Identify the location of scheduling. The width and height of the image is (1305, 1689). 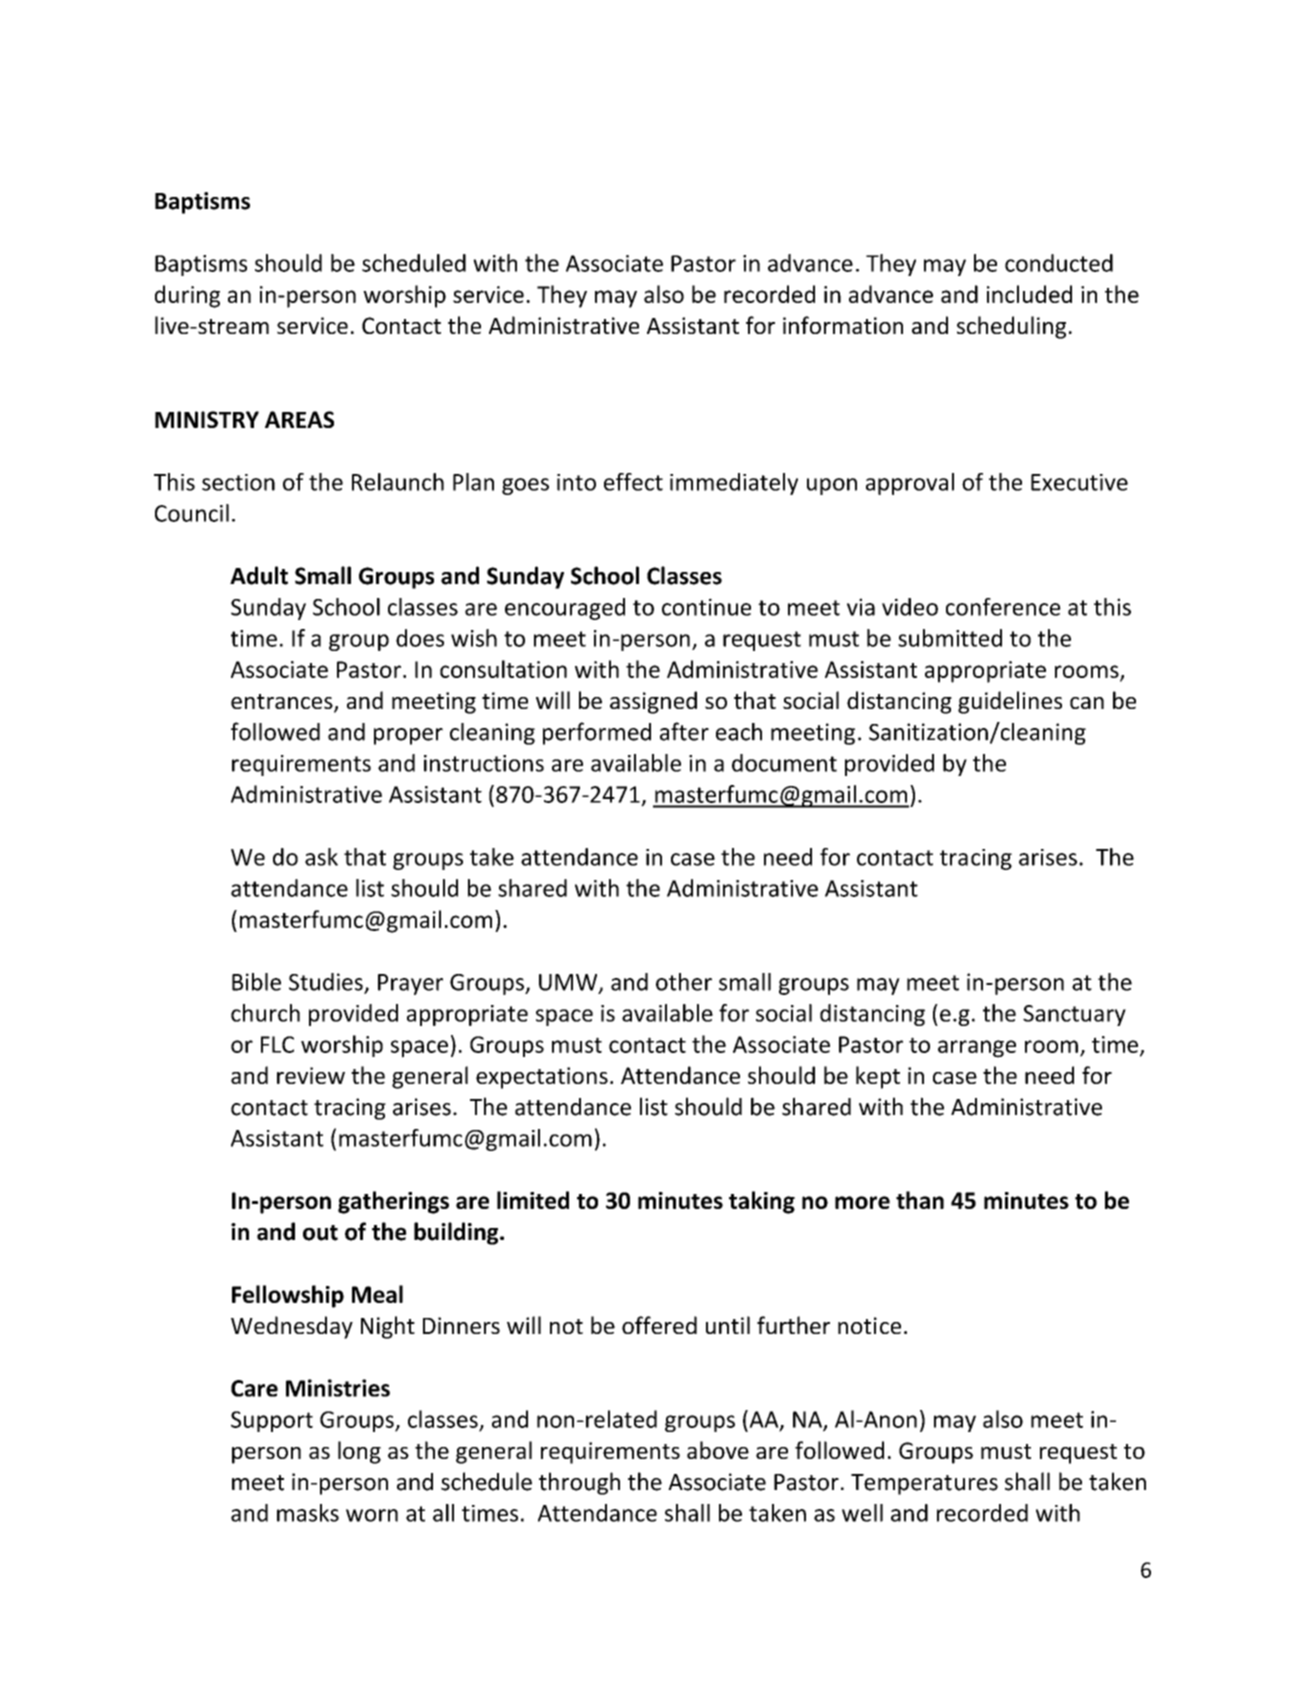
(1011, 327).
